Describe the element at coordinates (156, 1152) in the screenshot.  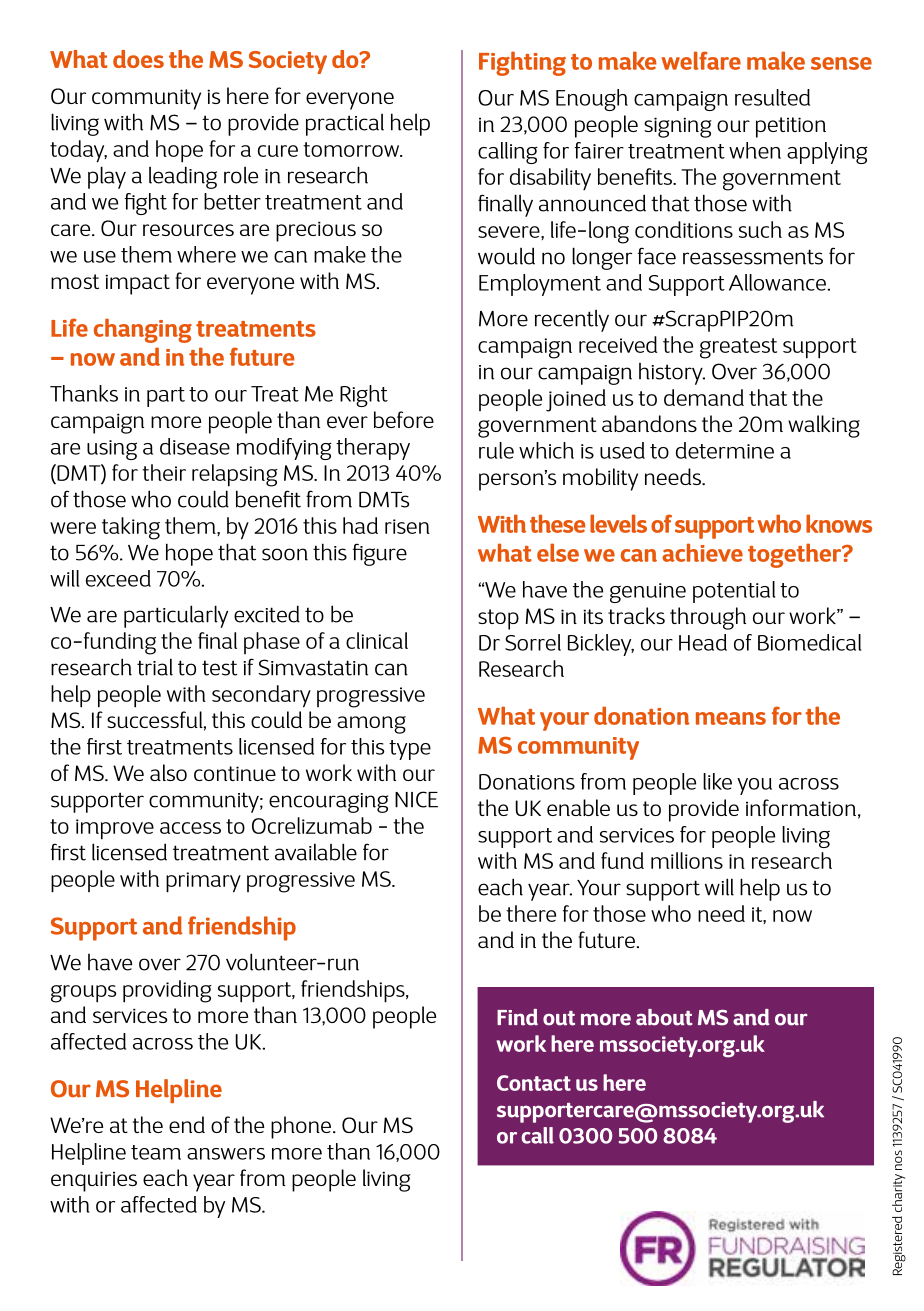
I see `team` at that location.
